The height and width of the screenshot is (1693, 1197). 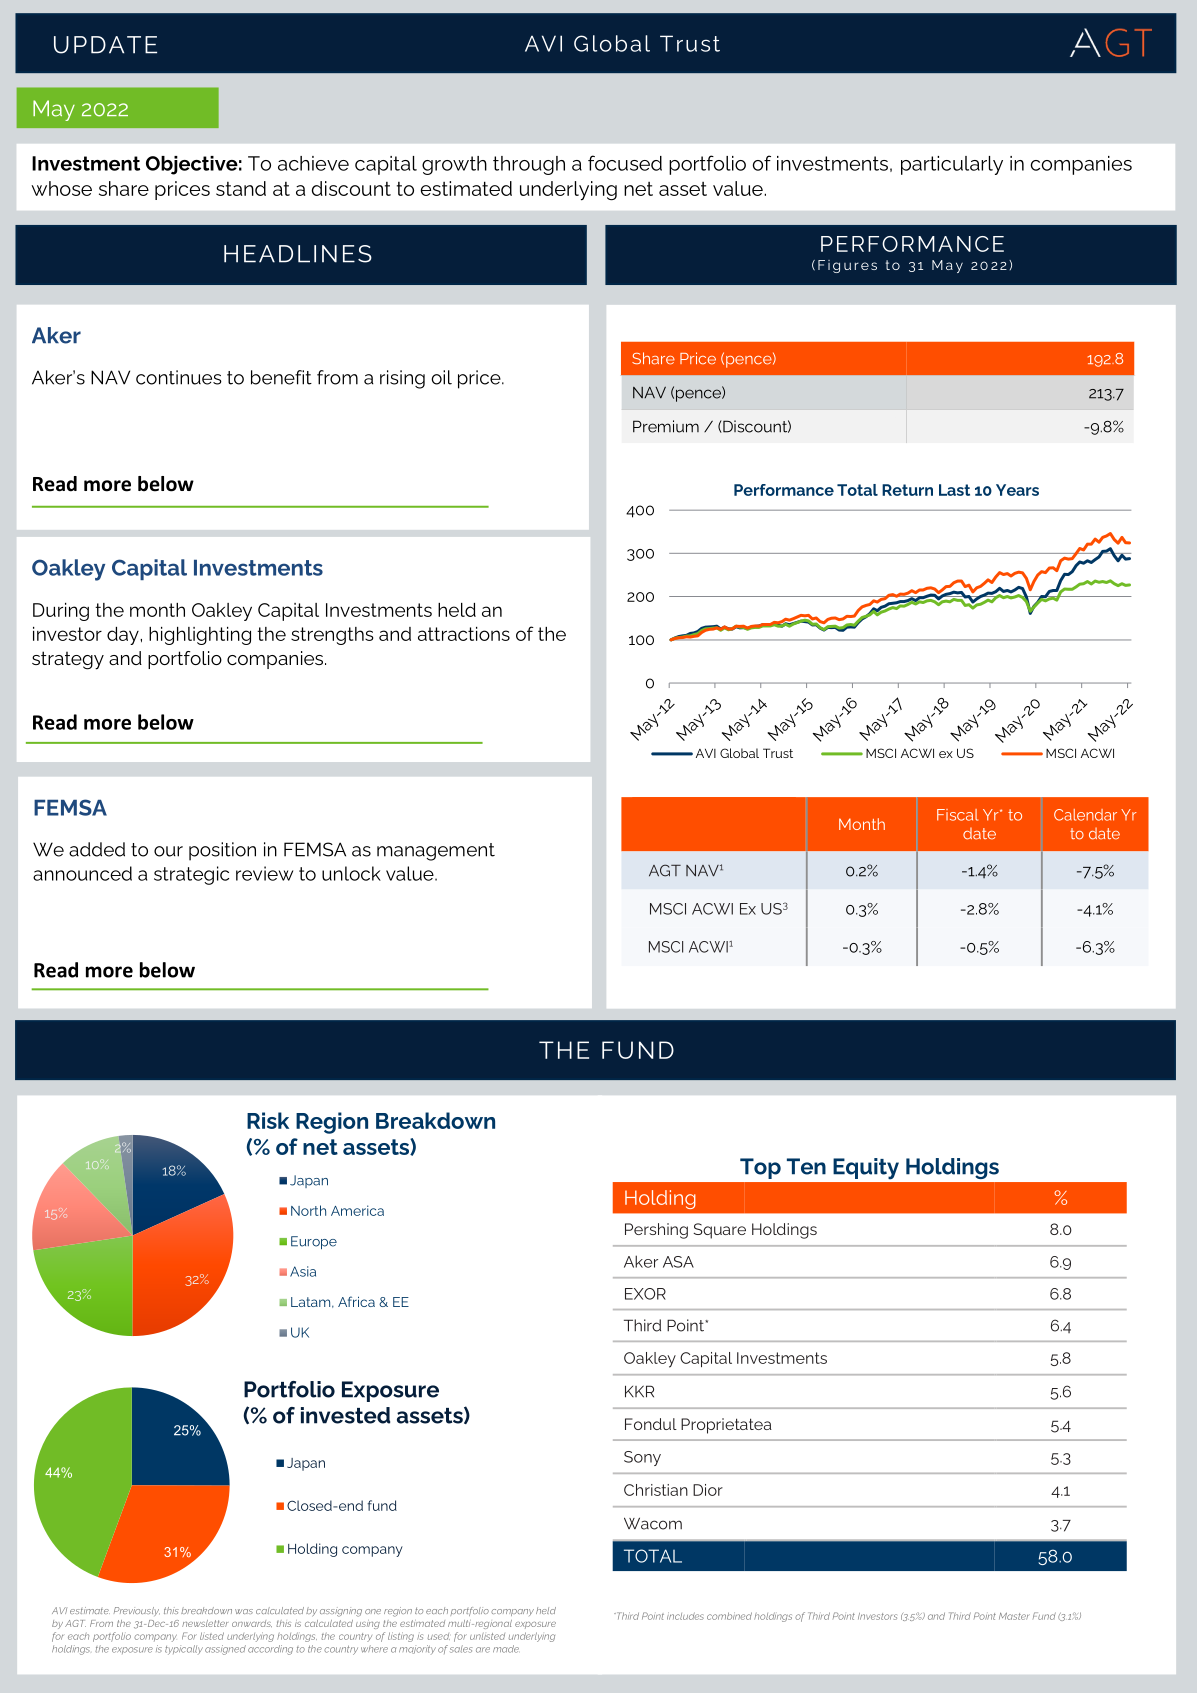 I want to click on Asia, so click(x=303, y=1271).
